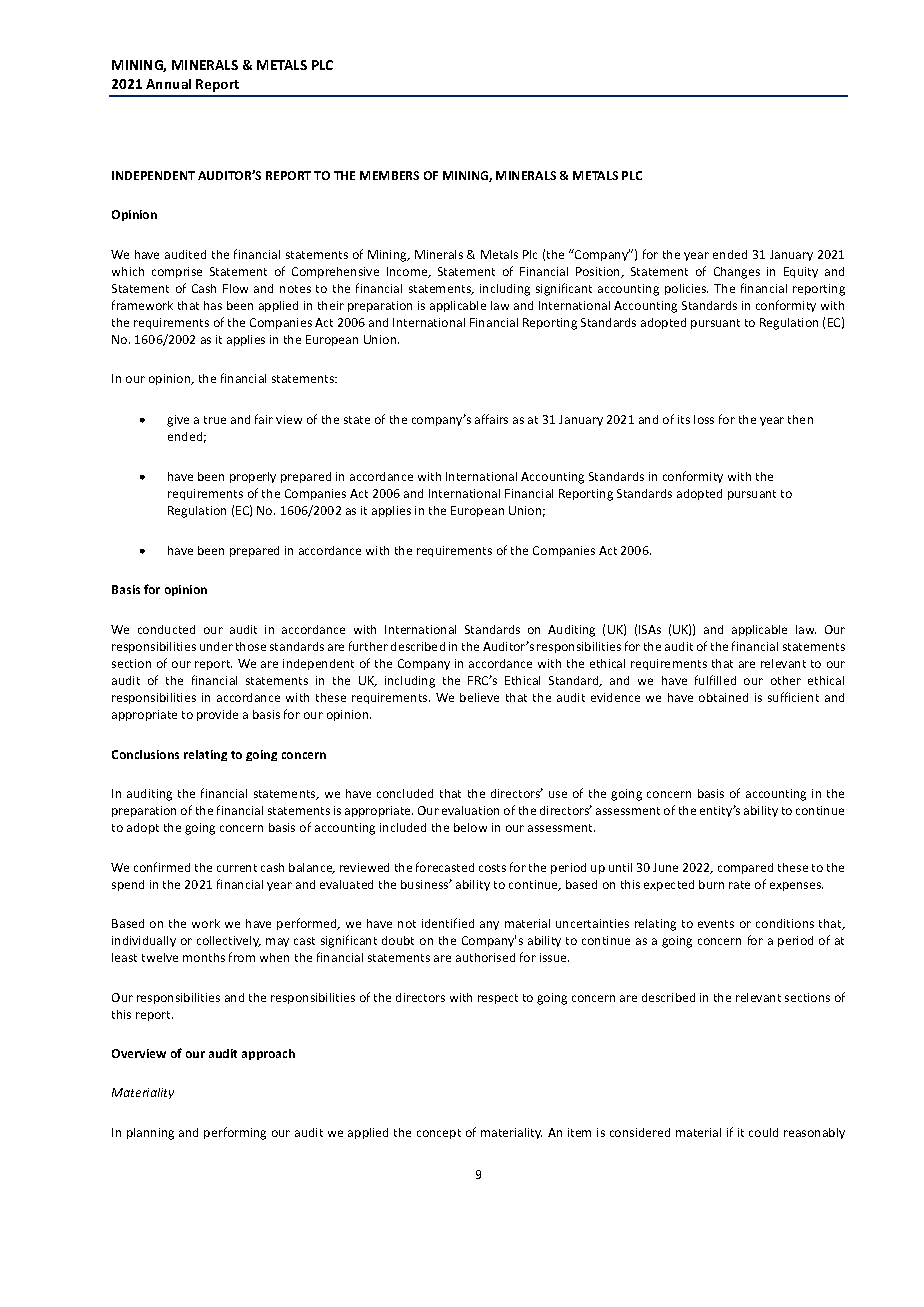 Image resolution: width=924 pixels, height=1307 pixels. Describe the element at coordinates (235, 1133) in the screenshot. I see `performing` at that location.
